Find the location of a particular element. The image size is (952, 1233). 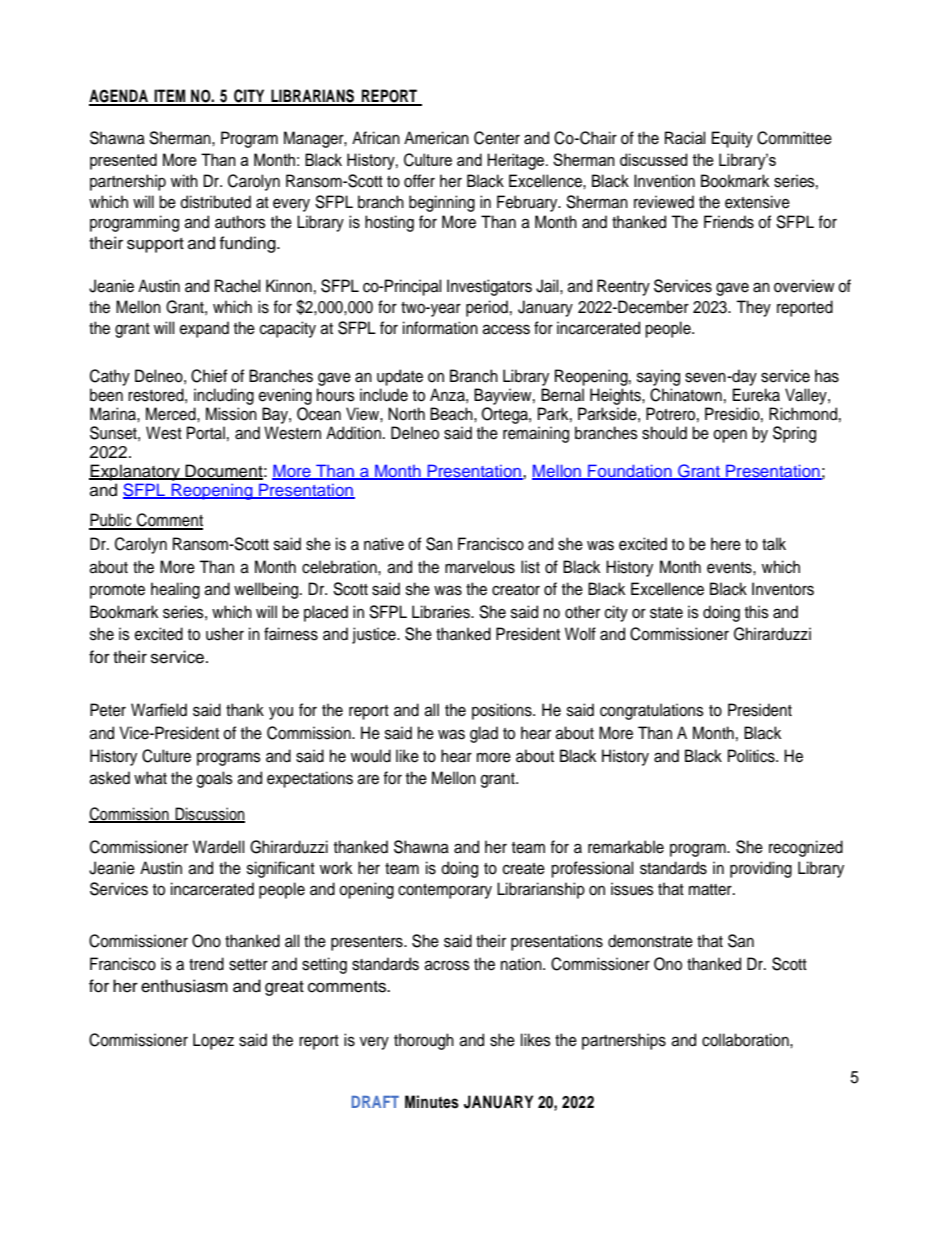

healing is located at coordinates (175, 590).
